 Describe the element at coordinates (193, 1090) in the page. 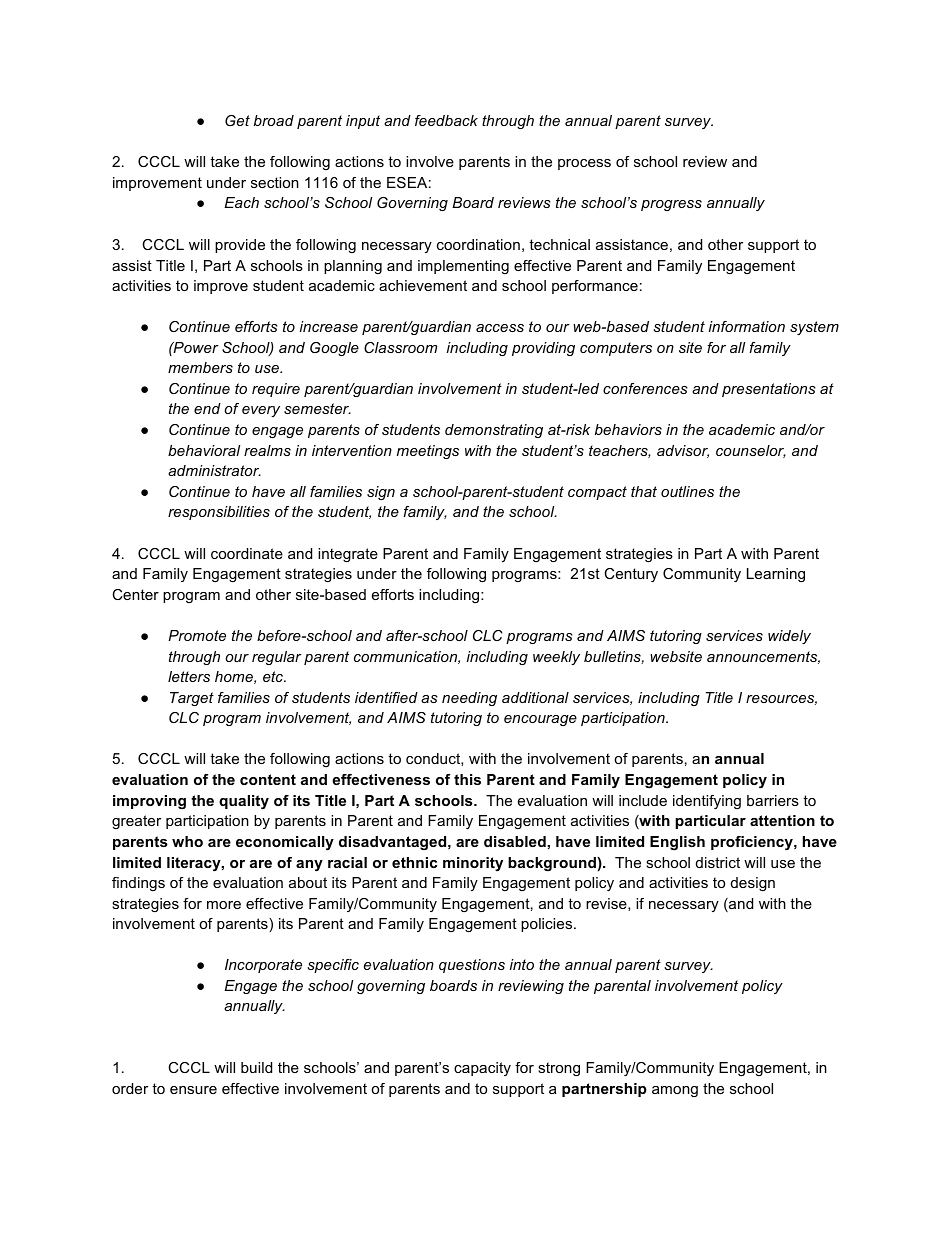

I see `ensure` at that location.
